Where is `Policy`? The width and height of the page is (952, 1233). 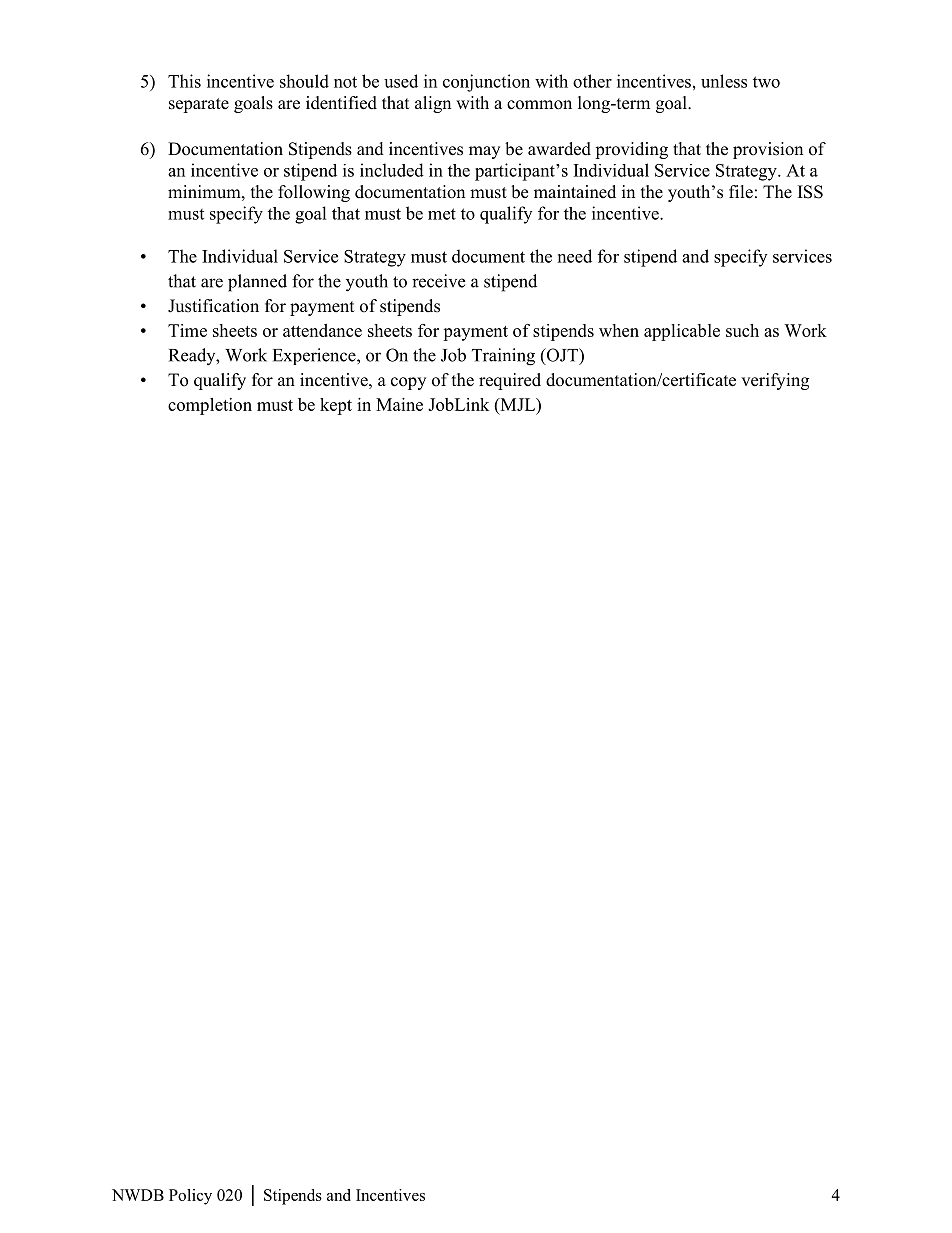 Policy is located at coordinates (190, 1197).
